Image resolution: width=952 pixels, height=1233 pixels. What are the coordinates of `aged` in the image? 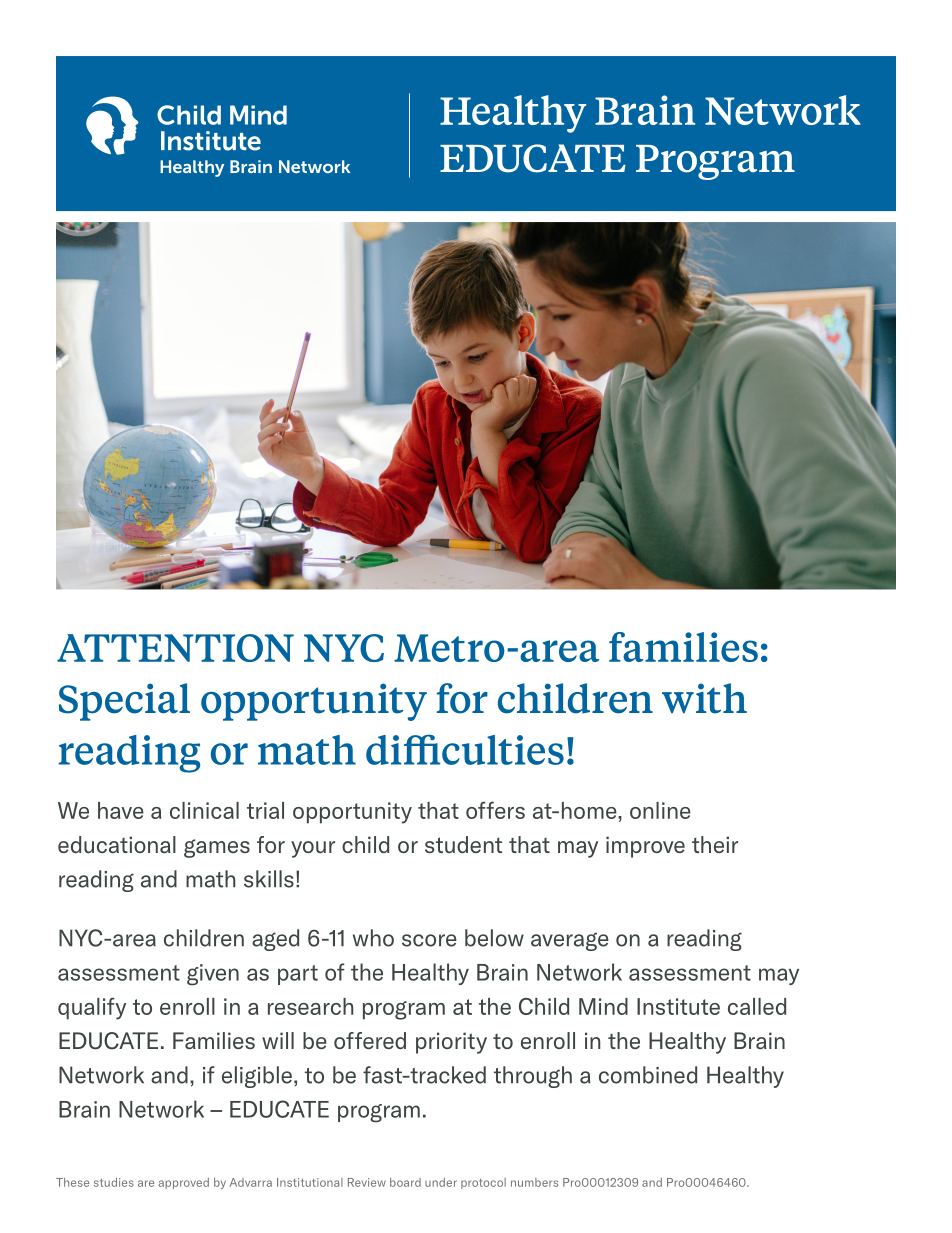 It's located at (275, 940).
